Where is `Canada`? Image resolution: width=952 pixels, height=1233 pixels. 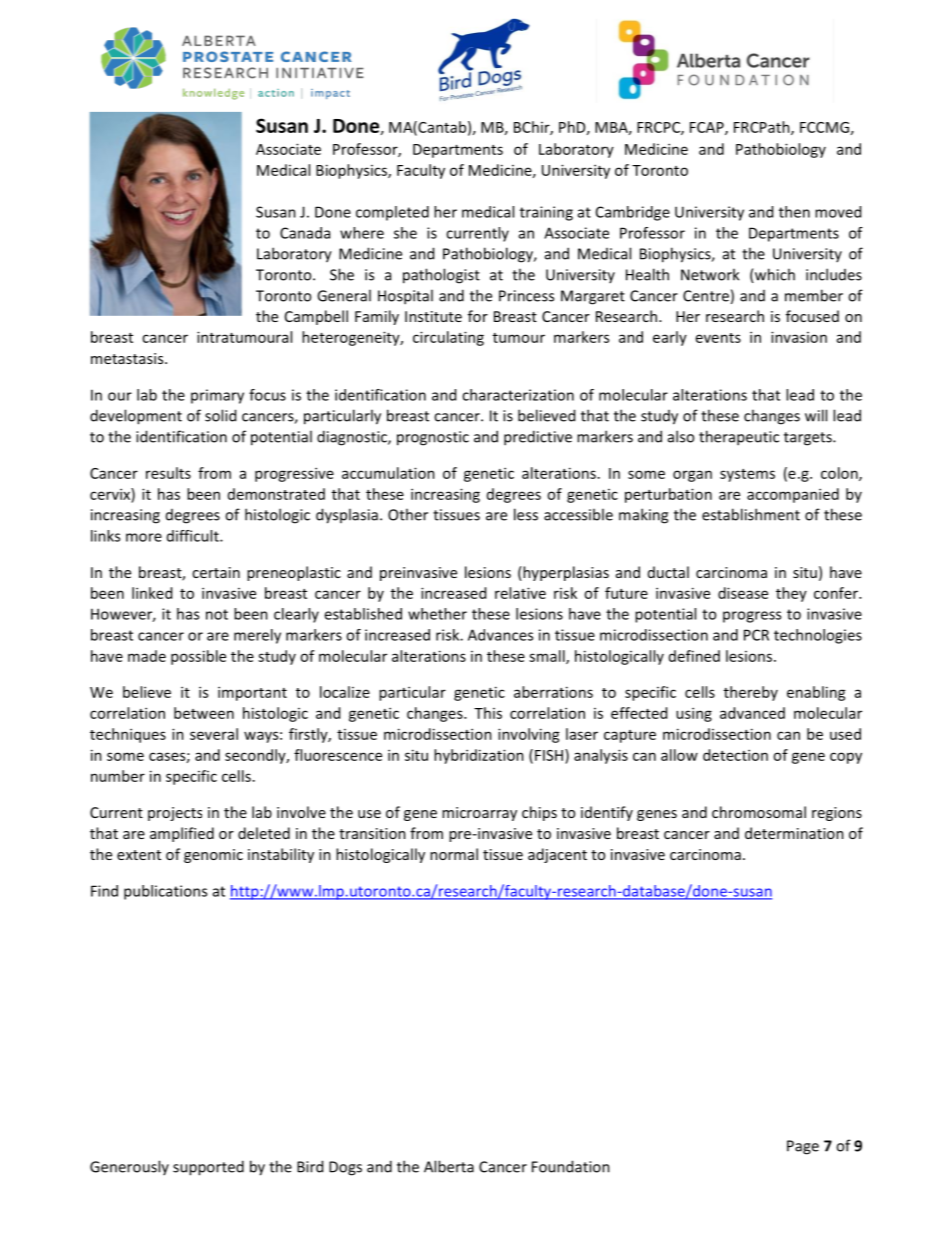 Canada is located at coordinates (305, 233).
